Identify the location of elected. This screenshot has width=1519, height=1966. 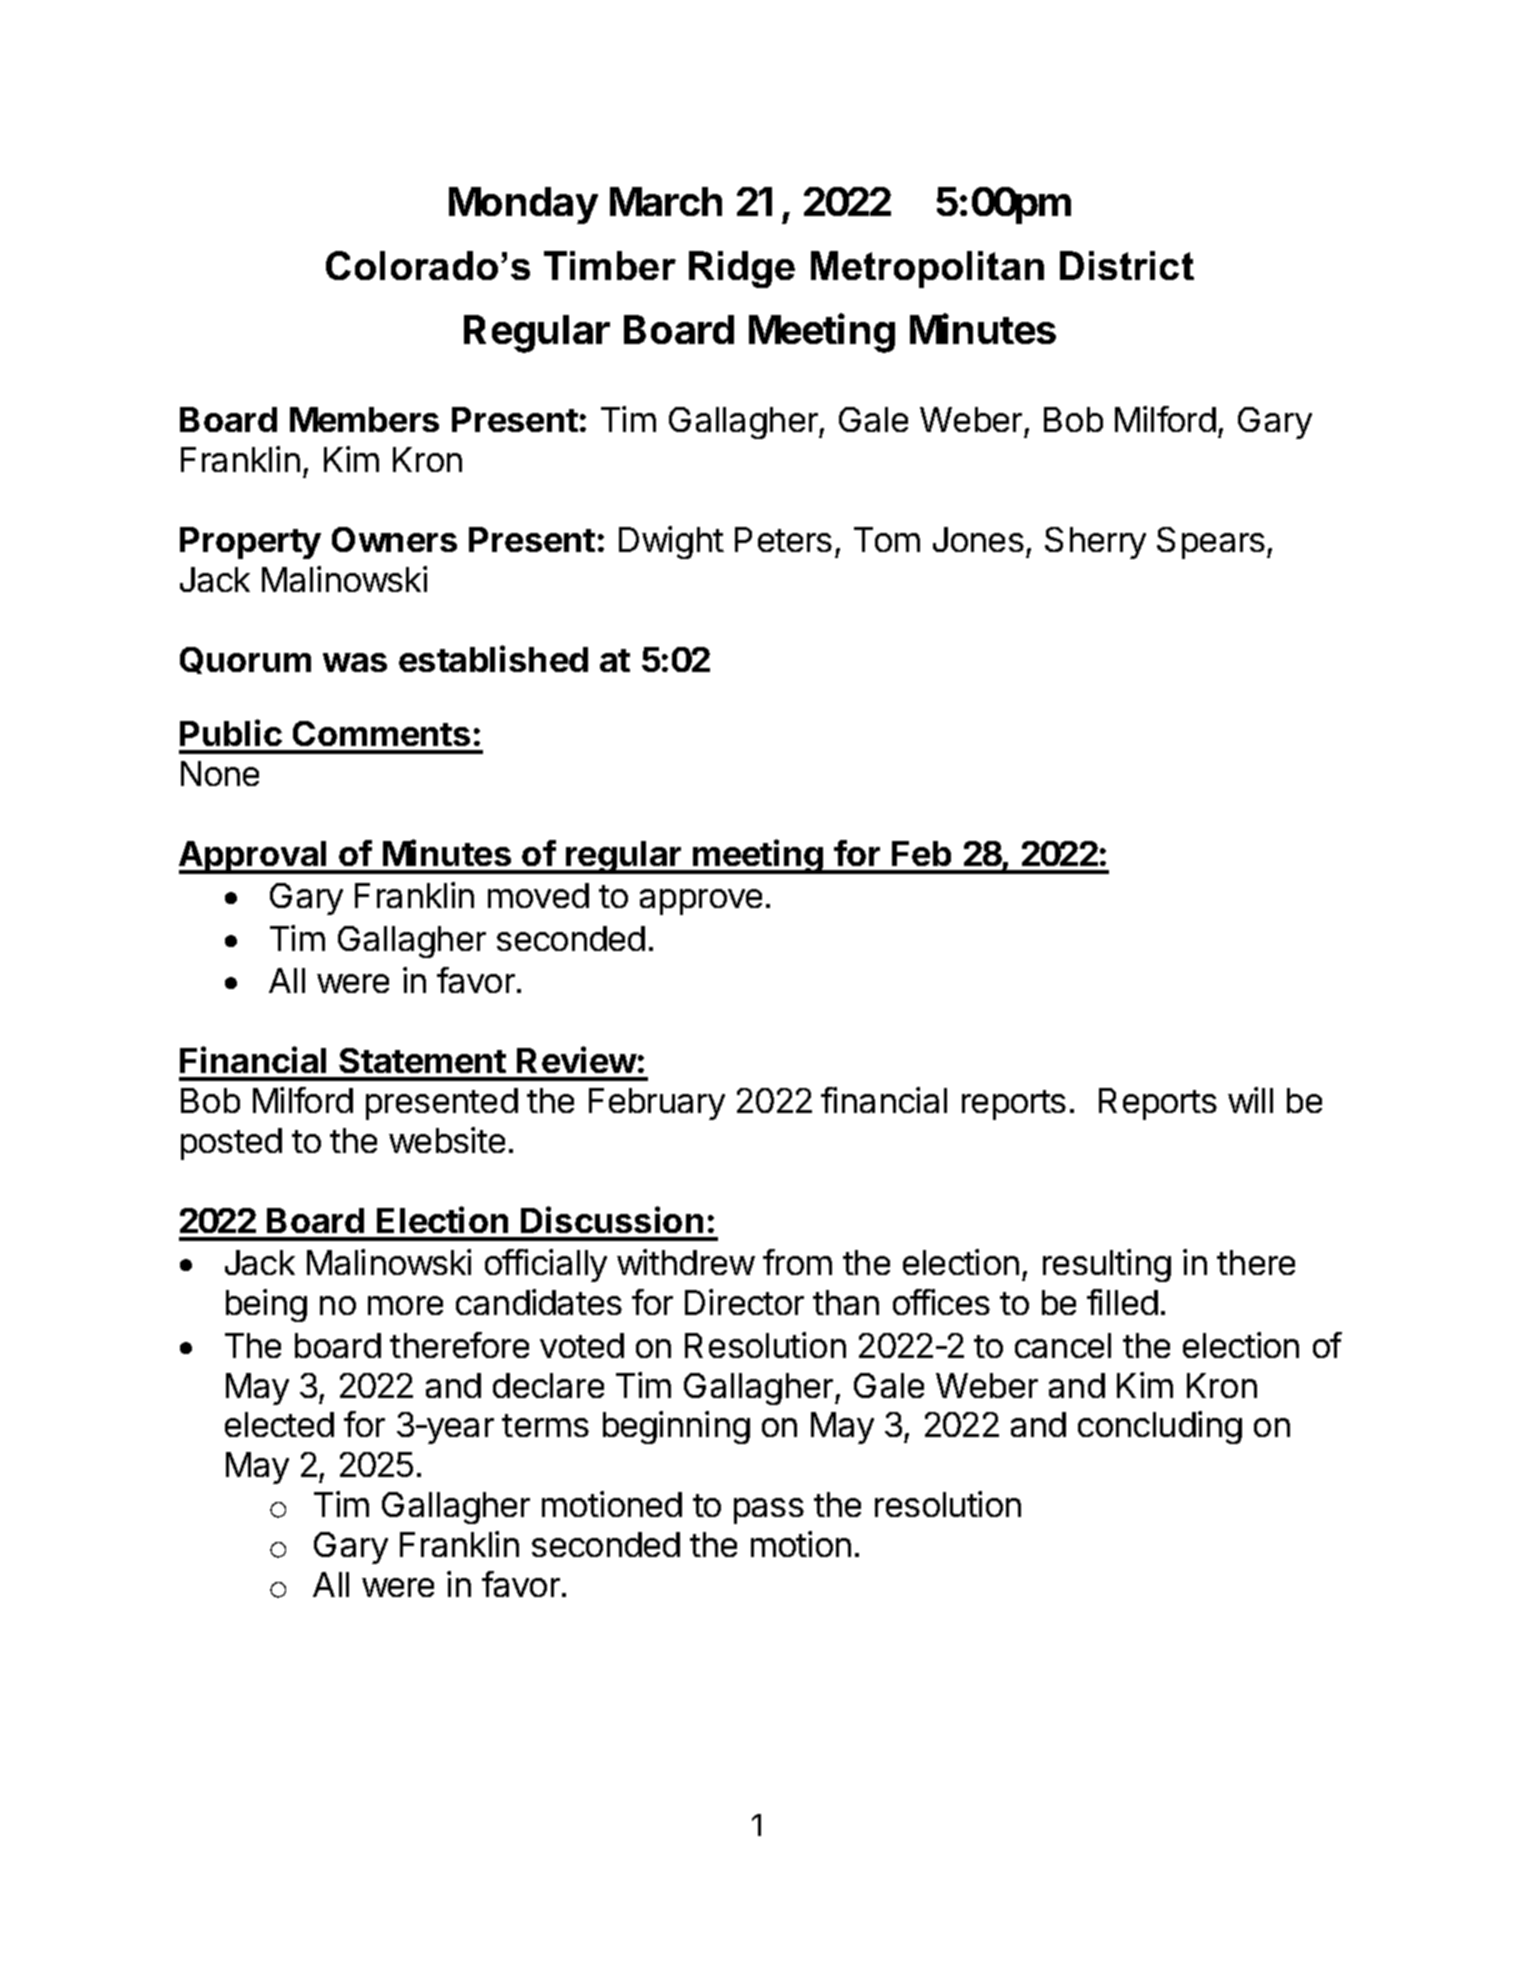
(279, 1424).
